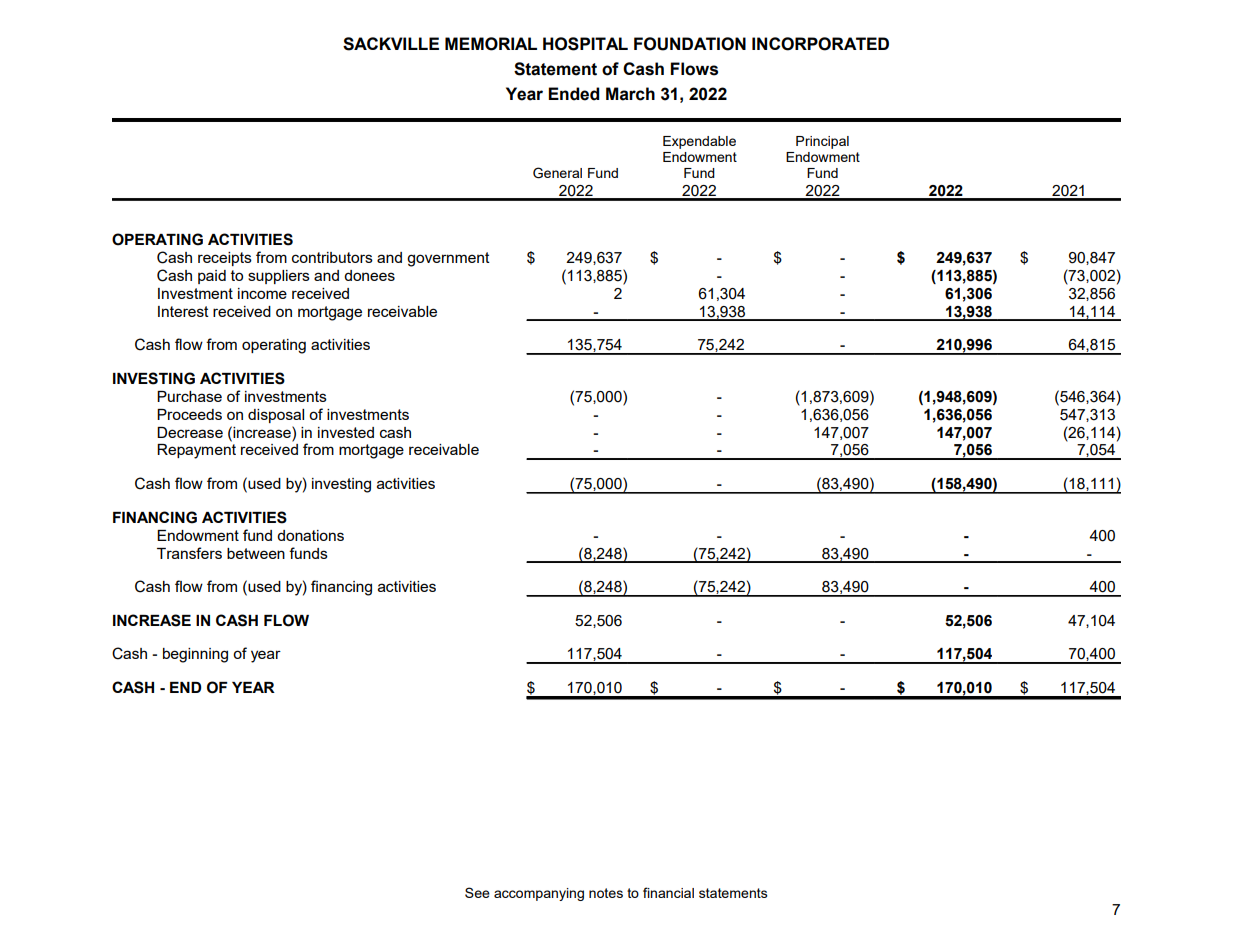 This screenshot has width=1233, height=952. Describe the element at coordinates (491, 44) in the screenshot. I see `MEMORIAL` at that location.
